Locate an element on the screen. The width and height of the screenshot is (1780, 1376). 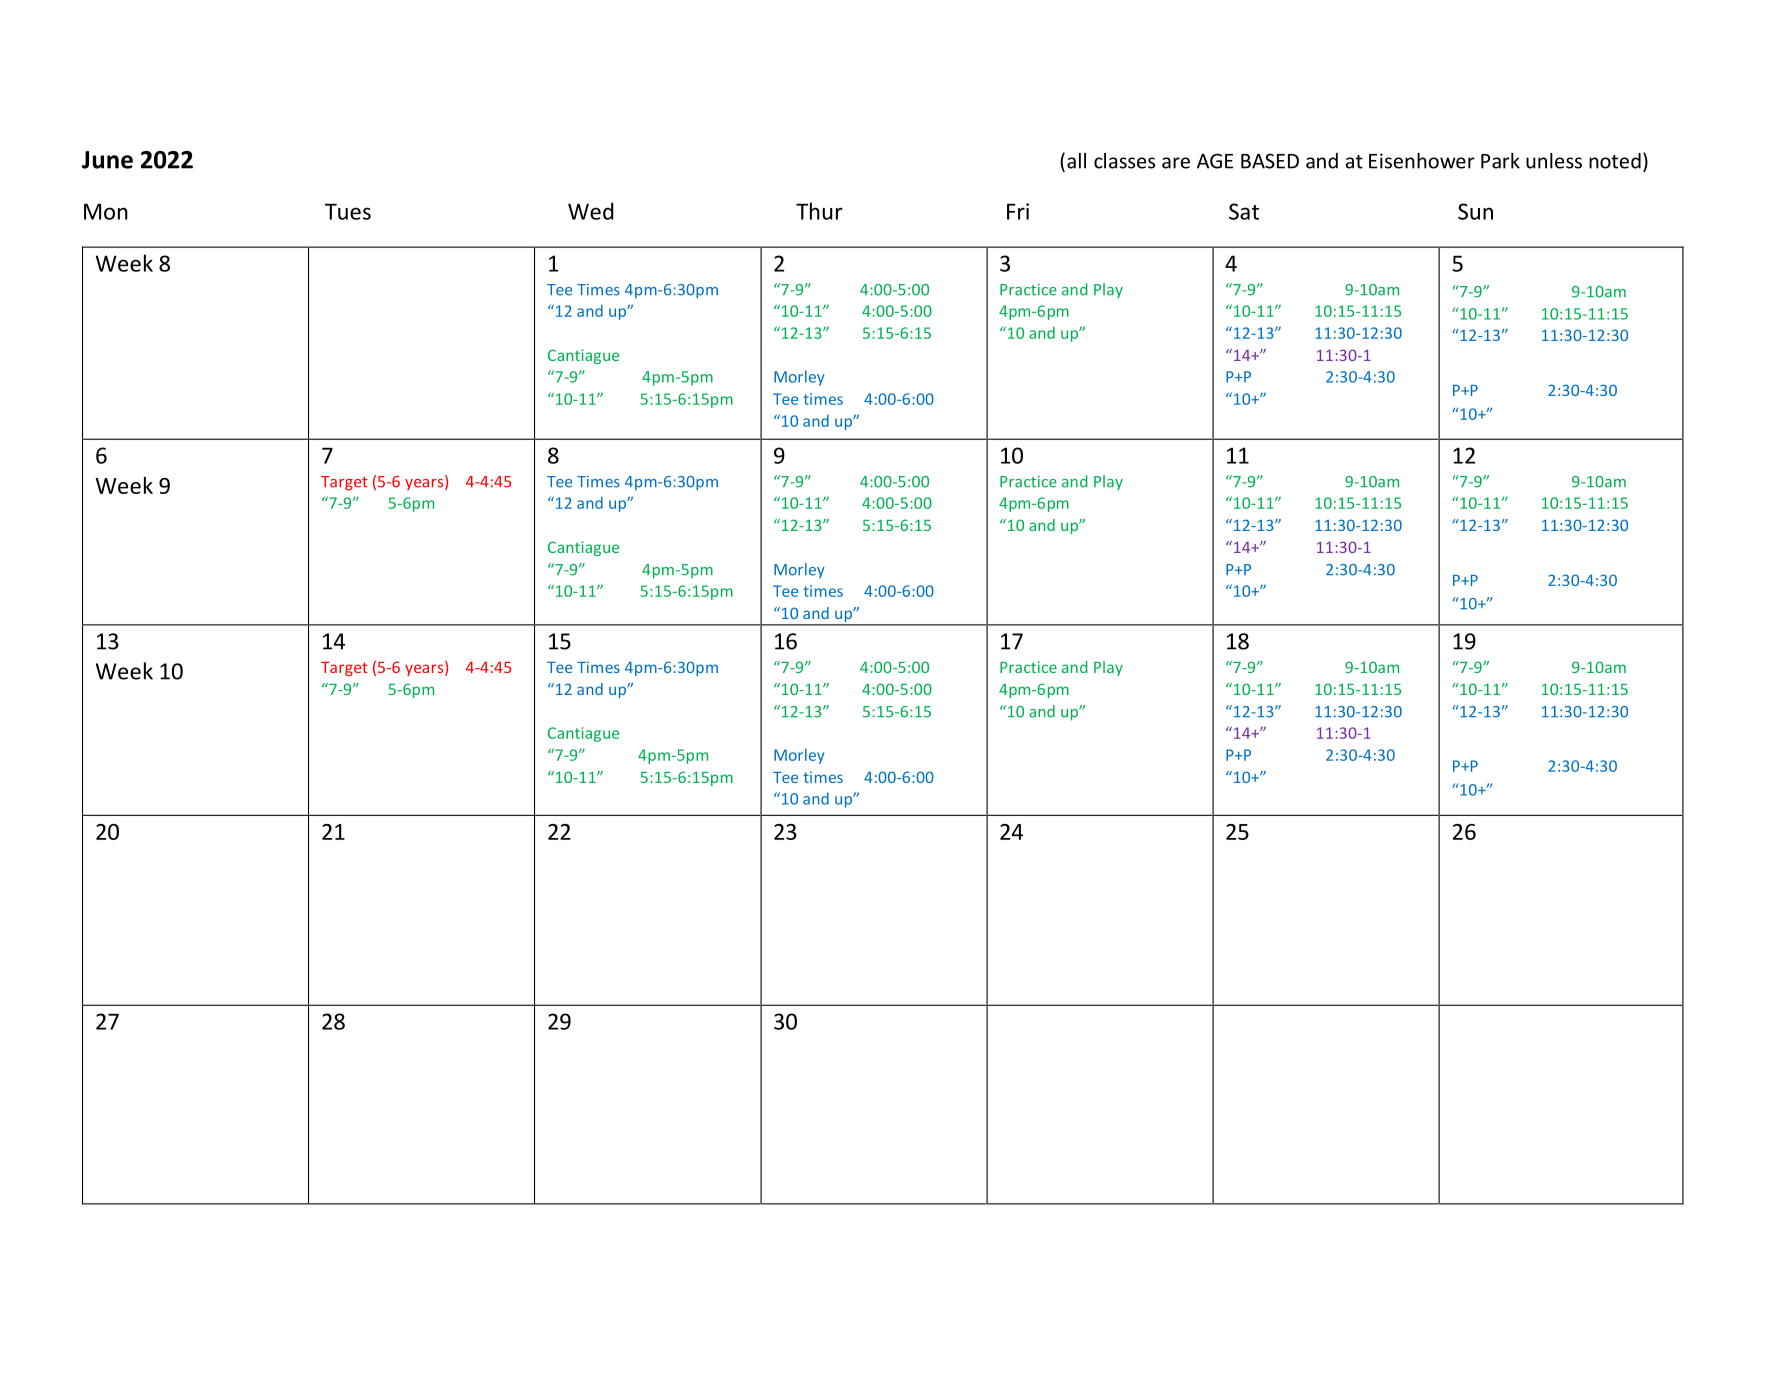
Fri is located at coordinates (1018, 211).
